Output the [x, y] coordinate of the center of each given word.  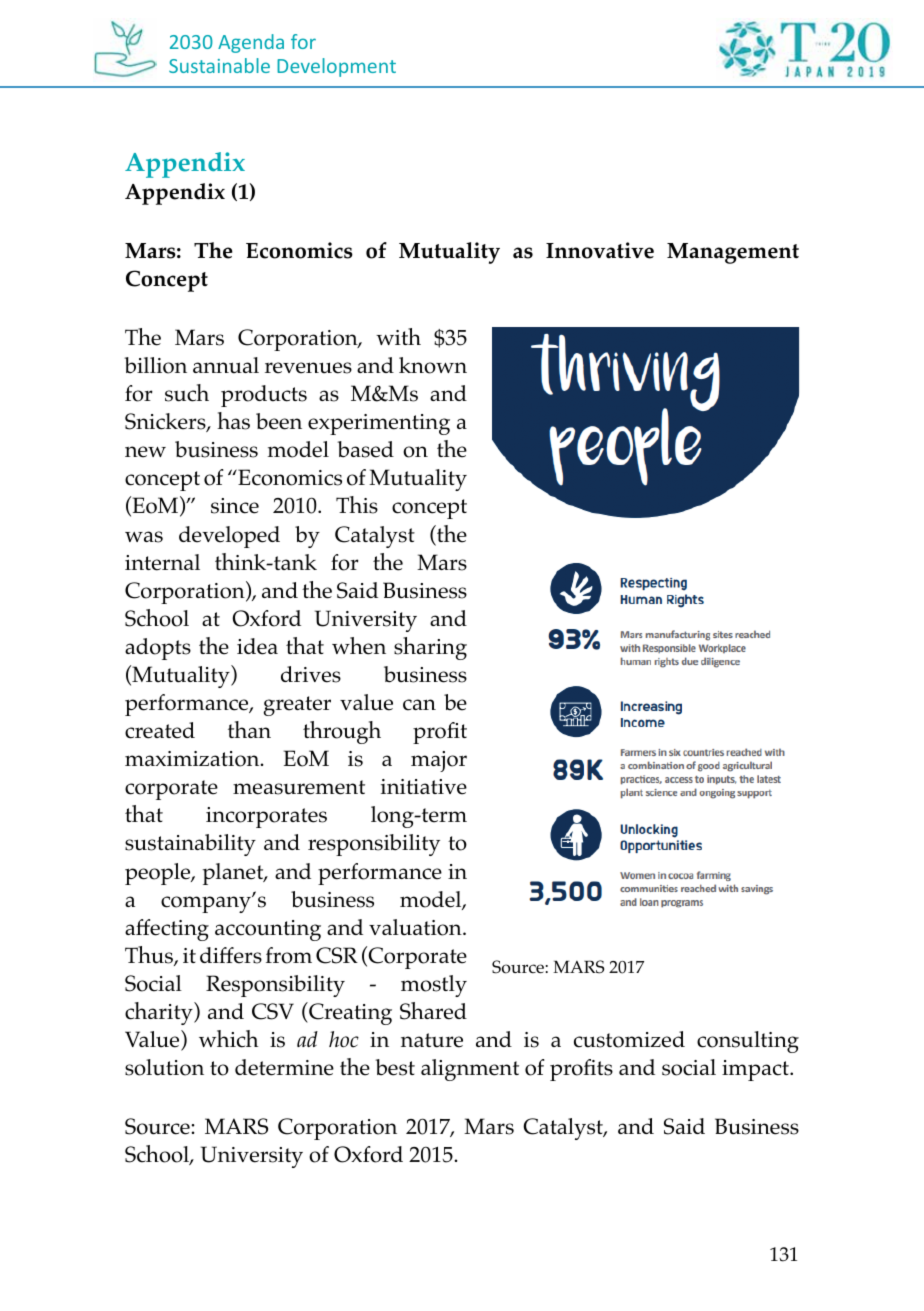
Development [336, 67]
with [398, 336]
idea [257, 646]
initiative [424, 787]
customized [629, 1039]
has [233, 421]
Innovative [600, 250]
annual [226, 365]
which [228, 1039]
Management [733, 253]
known [433, 365]
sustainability [190, 845]
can [419, 705]
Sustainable [219, 65]
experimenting [379, 424]
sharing [430, 648]
